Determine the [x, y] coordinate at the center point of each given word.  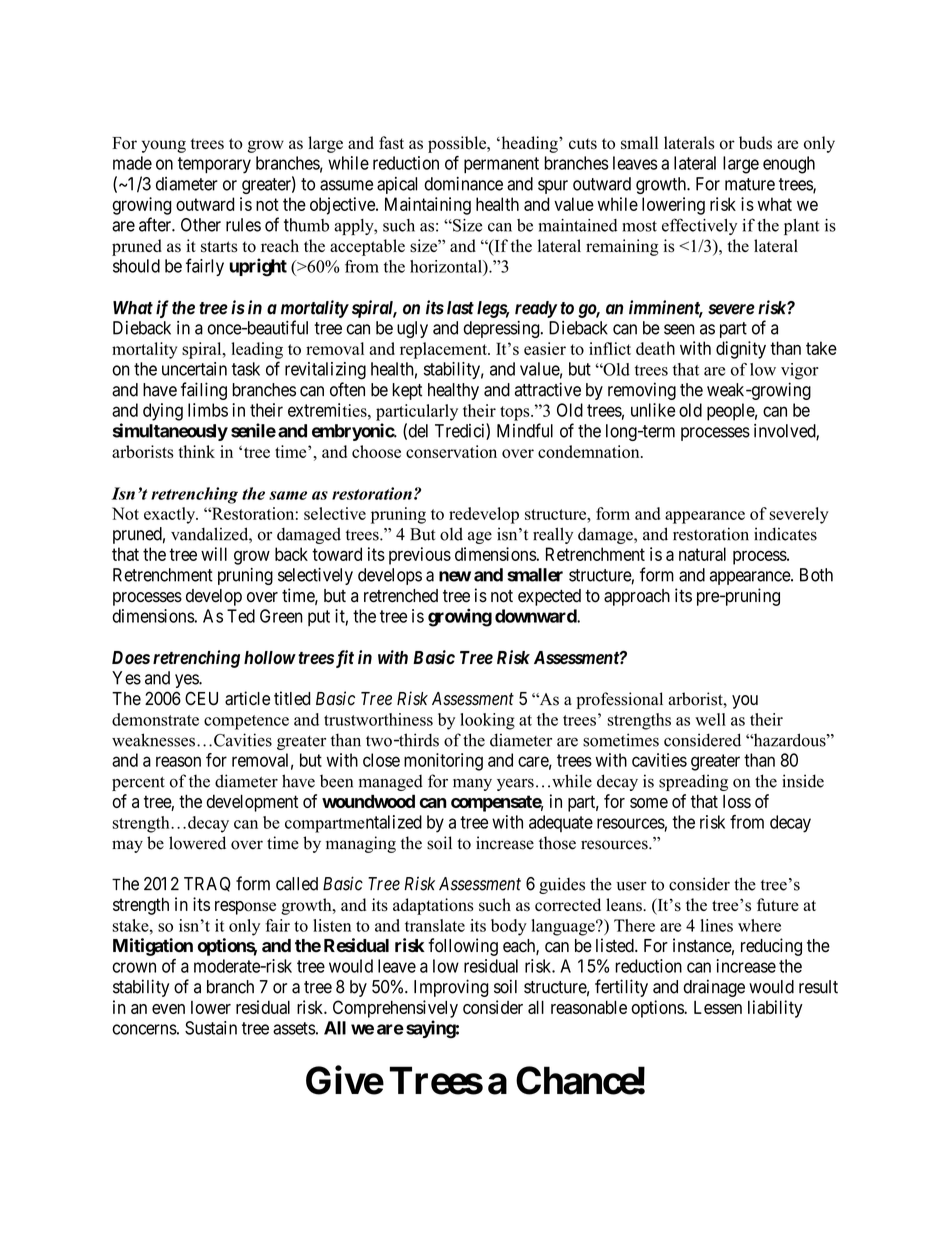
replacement [444, 350]
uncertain [194, 369]
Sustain [211, 1028]
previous [420, 556]
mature [750, 184]
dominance [463, 184]
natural [702, 554]
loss [737, 801]
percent [138, 784]
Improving [451, 988]
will [214, 554]
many [472, 784]
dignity [741, 350]
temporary [214, 165]
